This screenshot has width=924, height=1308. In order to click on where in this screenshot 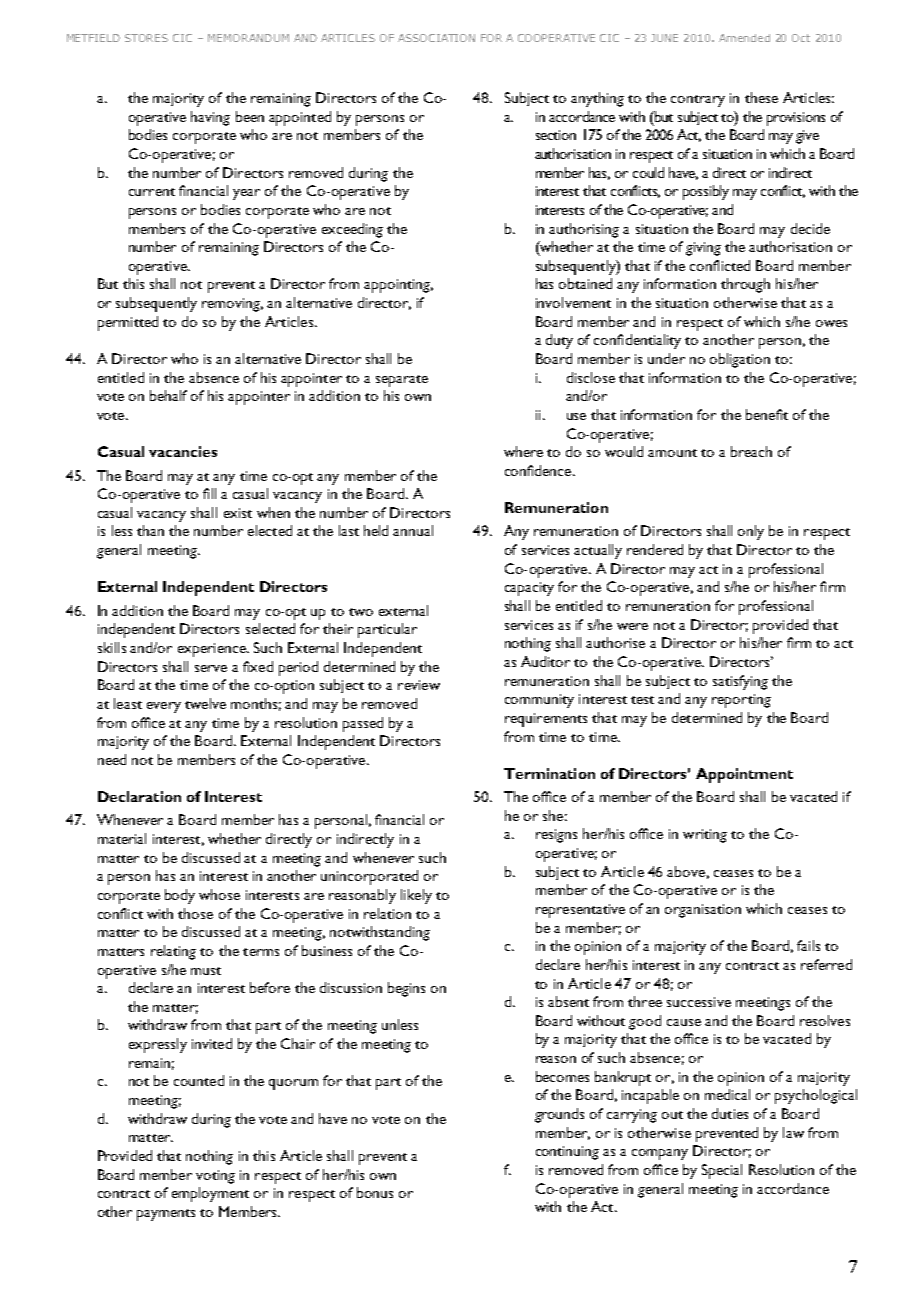, I will do `click(523, 451)`.
